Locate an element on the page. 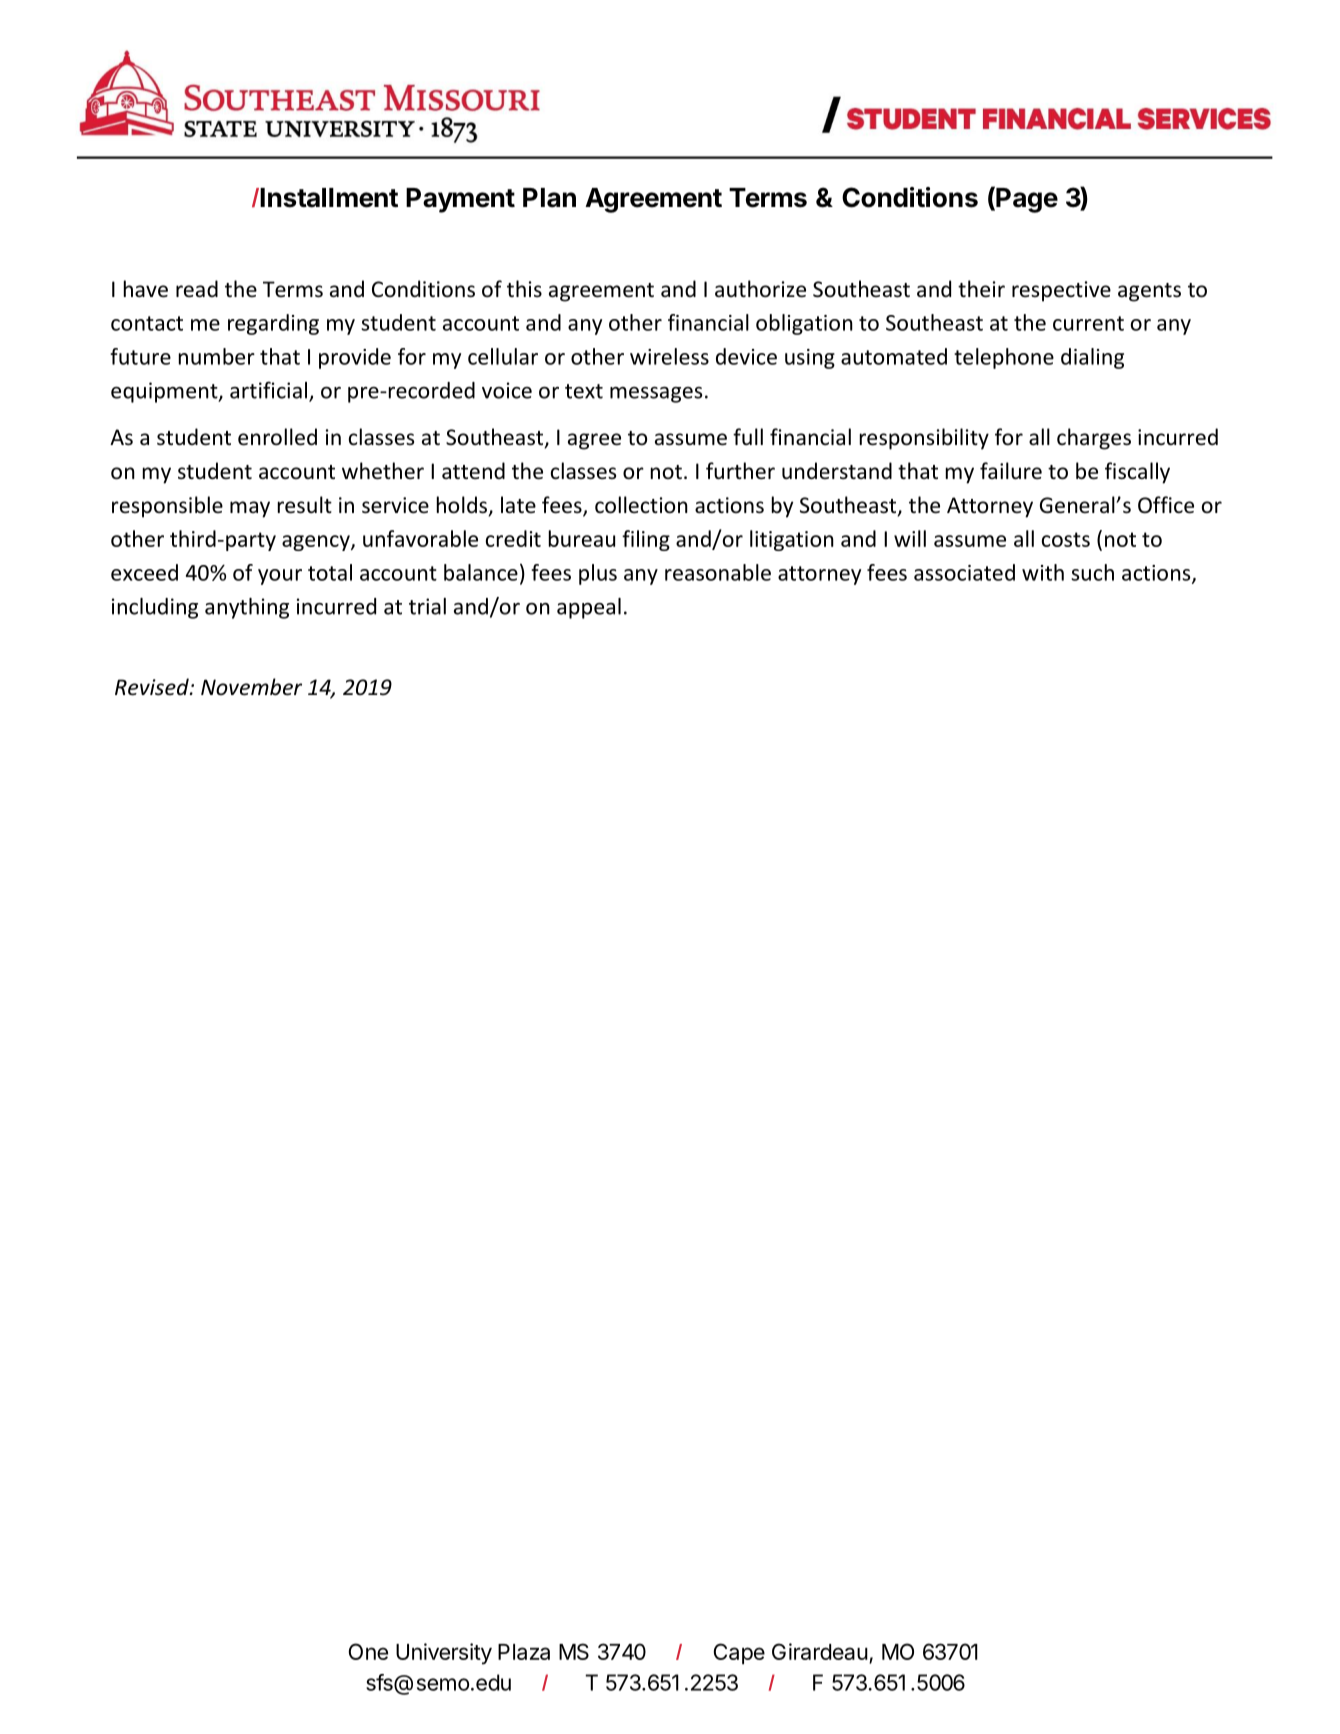 The height and width of the document is (1734, 1340). Plaza is located at coordinates (524, 1652).
